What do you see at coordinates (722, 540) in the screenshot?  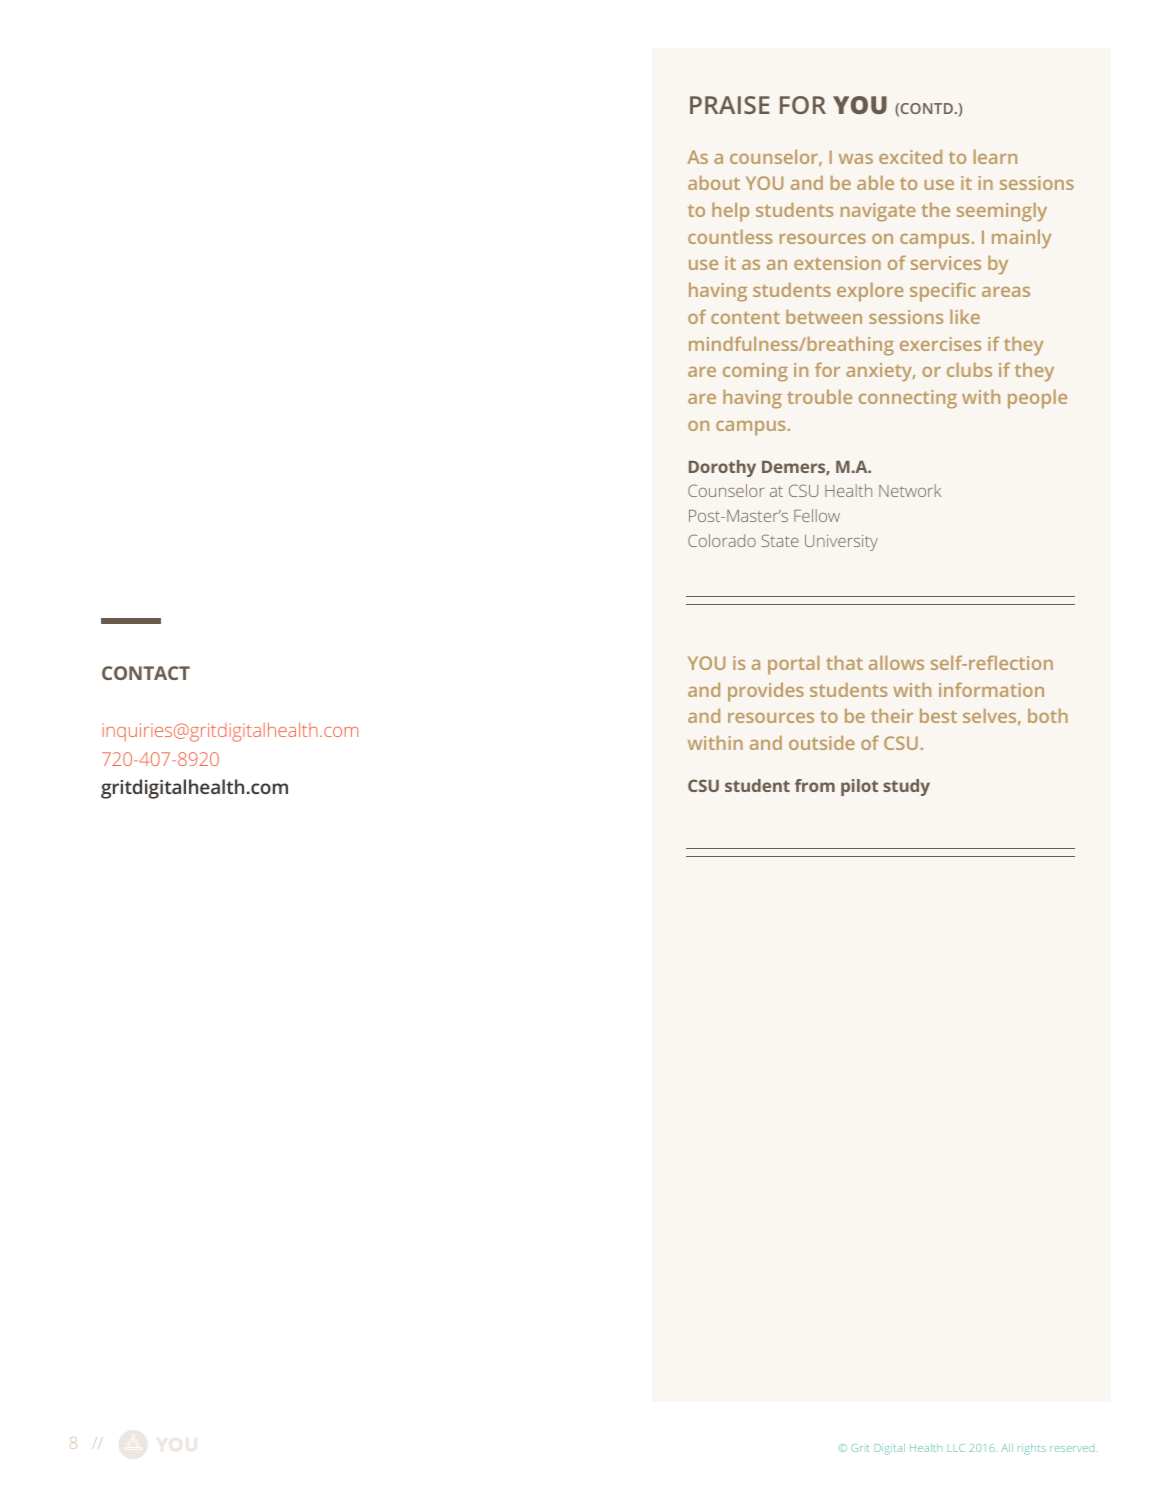 I see `Colorado` at bounding box center [722, 540].
